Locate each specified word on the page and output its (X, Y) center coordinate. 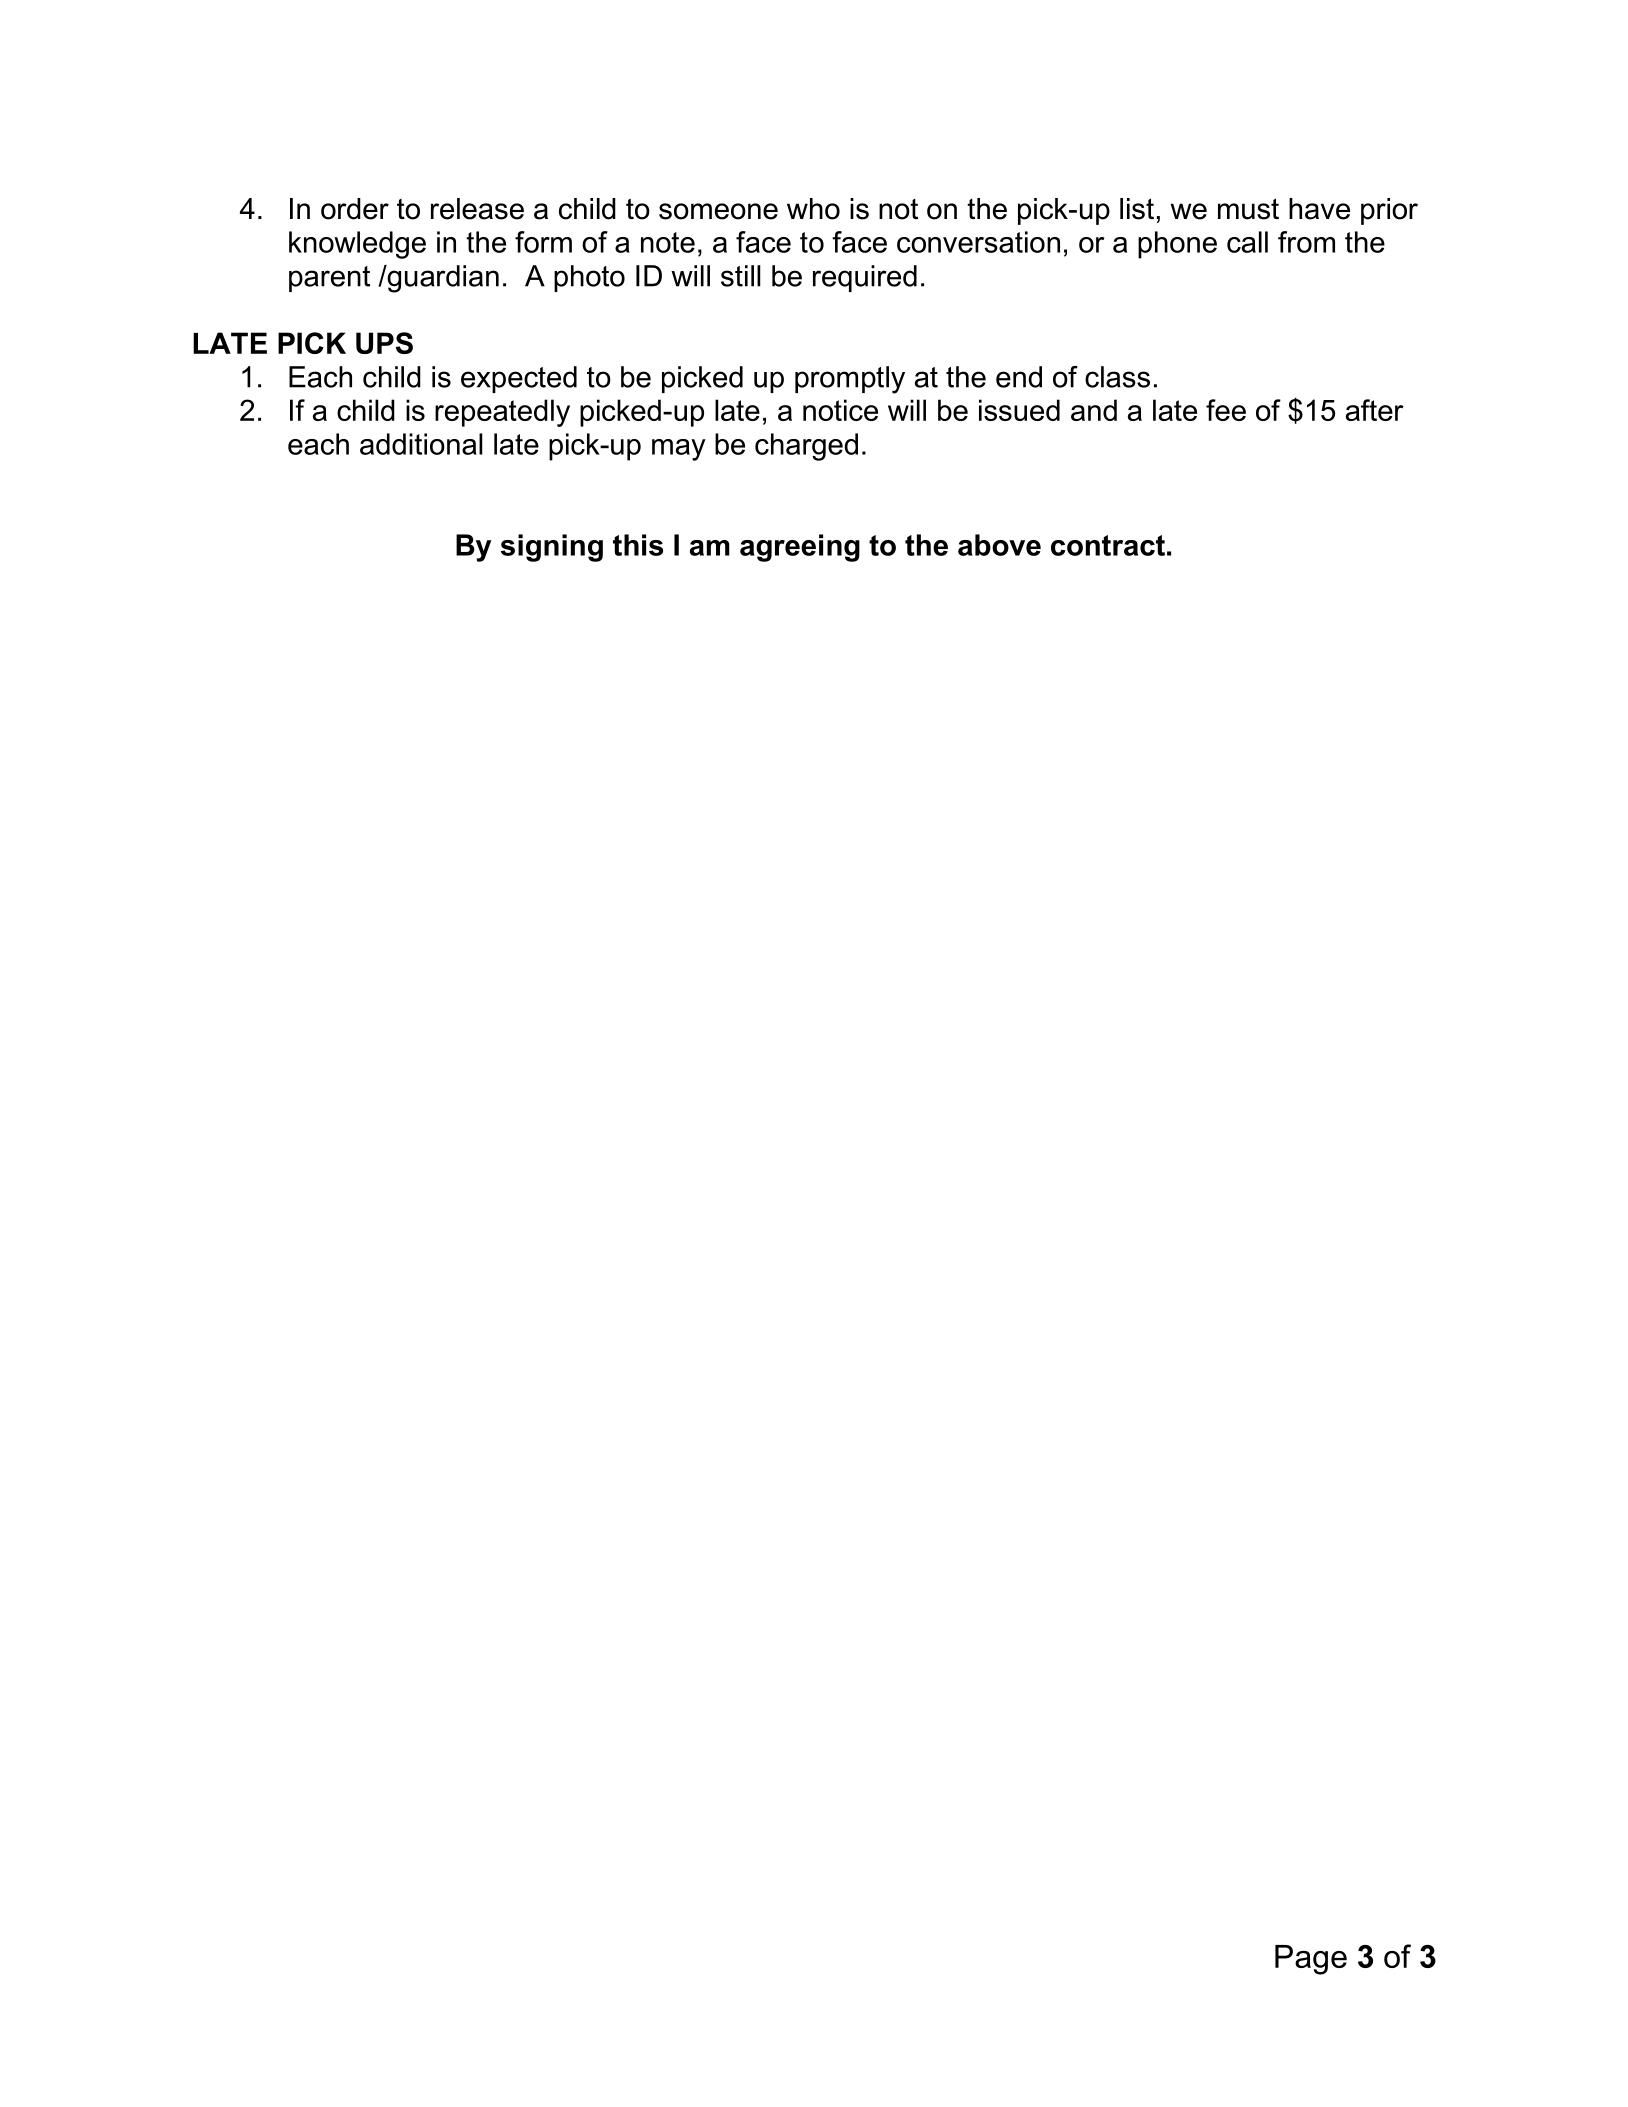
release (477, 209)
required (865, 278)
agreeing (800, 548)
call (1247, 242)
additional (421, 444)
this (638, 545)
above (999, 545)
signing (552, 548)
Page (1311, 1960)
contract (1108, 545)
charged (806, 447)
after (1375, 410)
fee (1226, 410)
